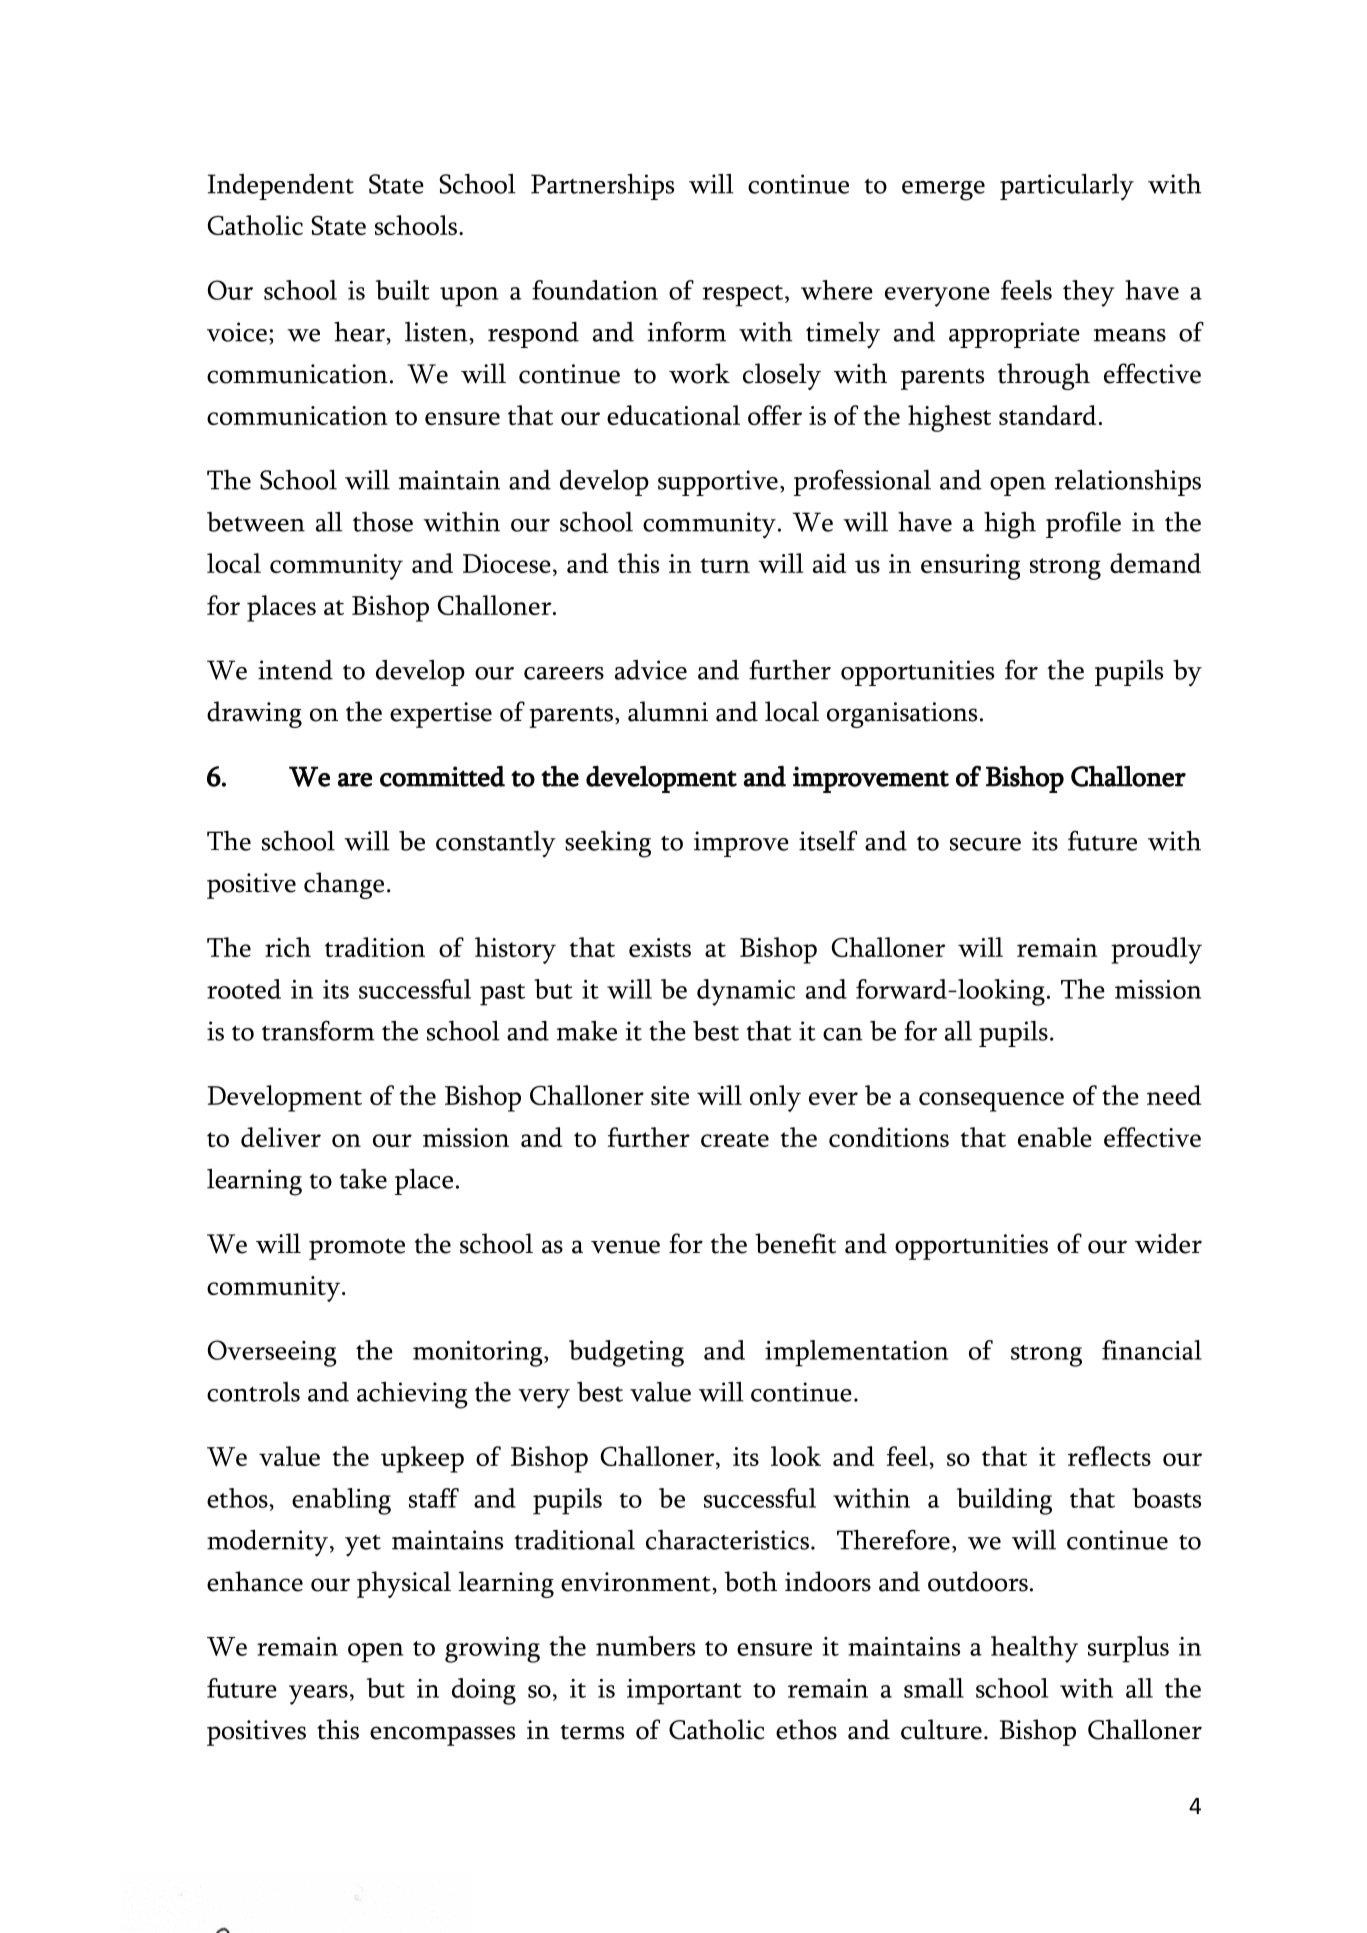 The image size is (1367, 1933). I want to click on built, so click(403, 290).
